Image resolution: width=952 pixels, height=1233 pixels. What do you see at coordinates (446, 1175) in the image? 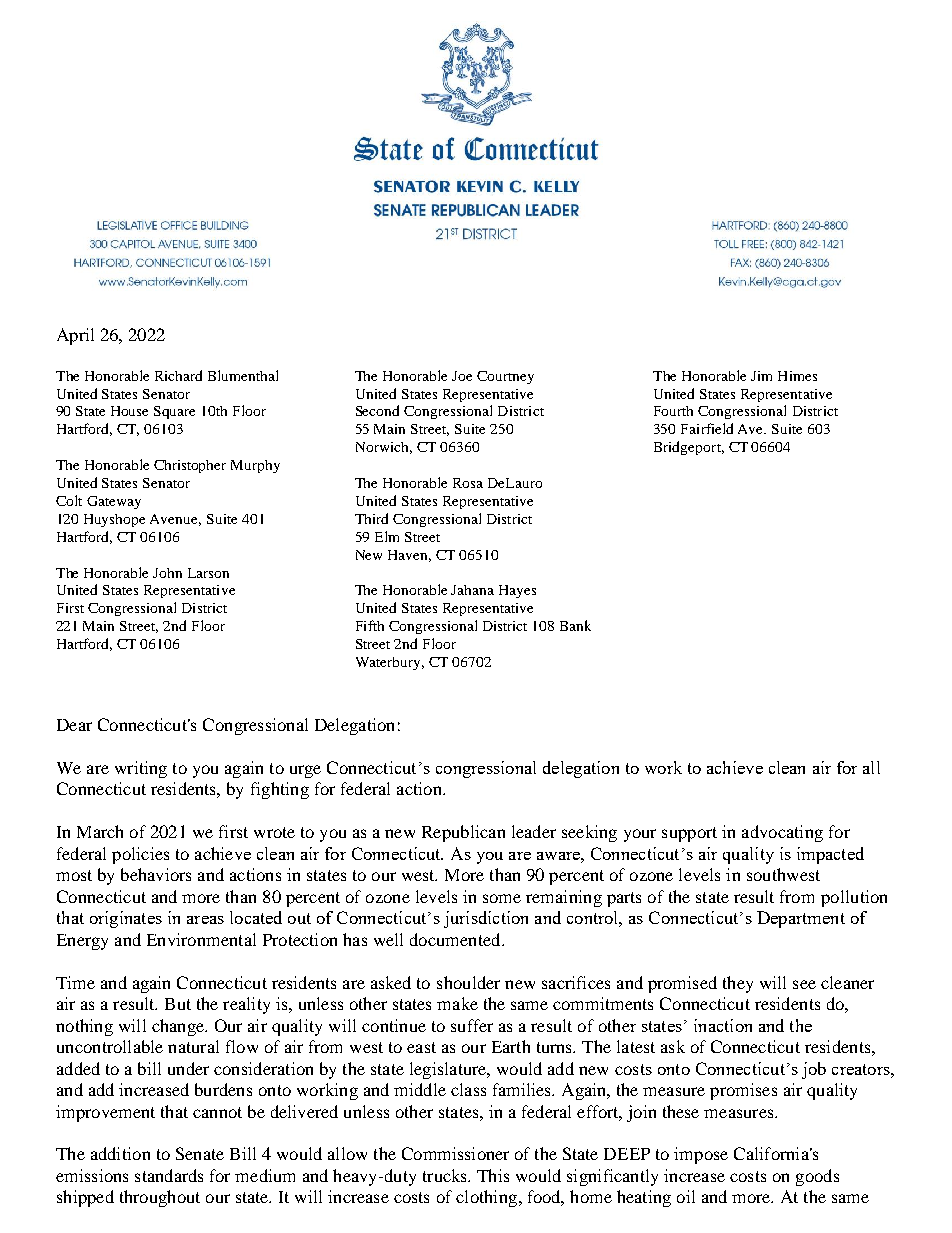
I see `trucks` at bounding box center [446, 1175].
